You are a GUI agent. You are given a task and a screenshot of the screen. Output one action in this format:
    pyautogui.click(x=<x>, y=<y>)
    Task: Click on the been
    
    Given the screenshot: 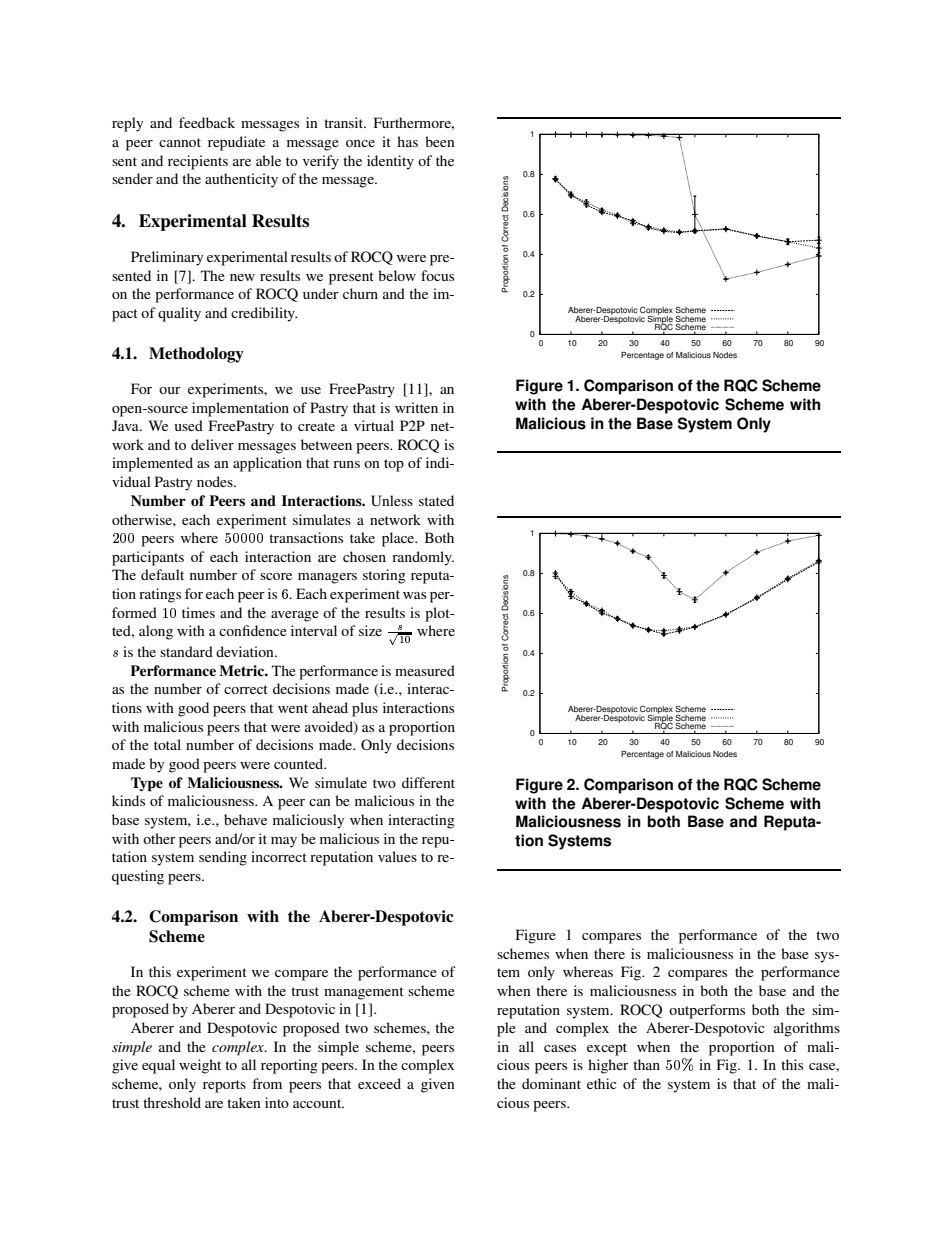 What is the action you would take?
    pyautogui.click(x=440, y=141)
